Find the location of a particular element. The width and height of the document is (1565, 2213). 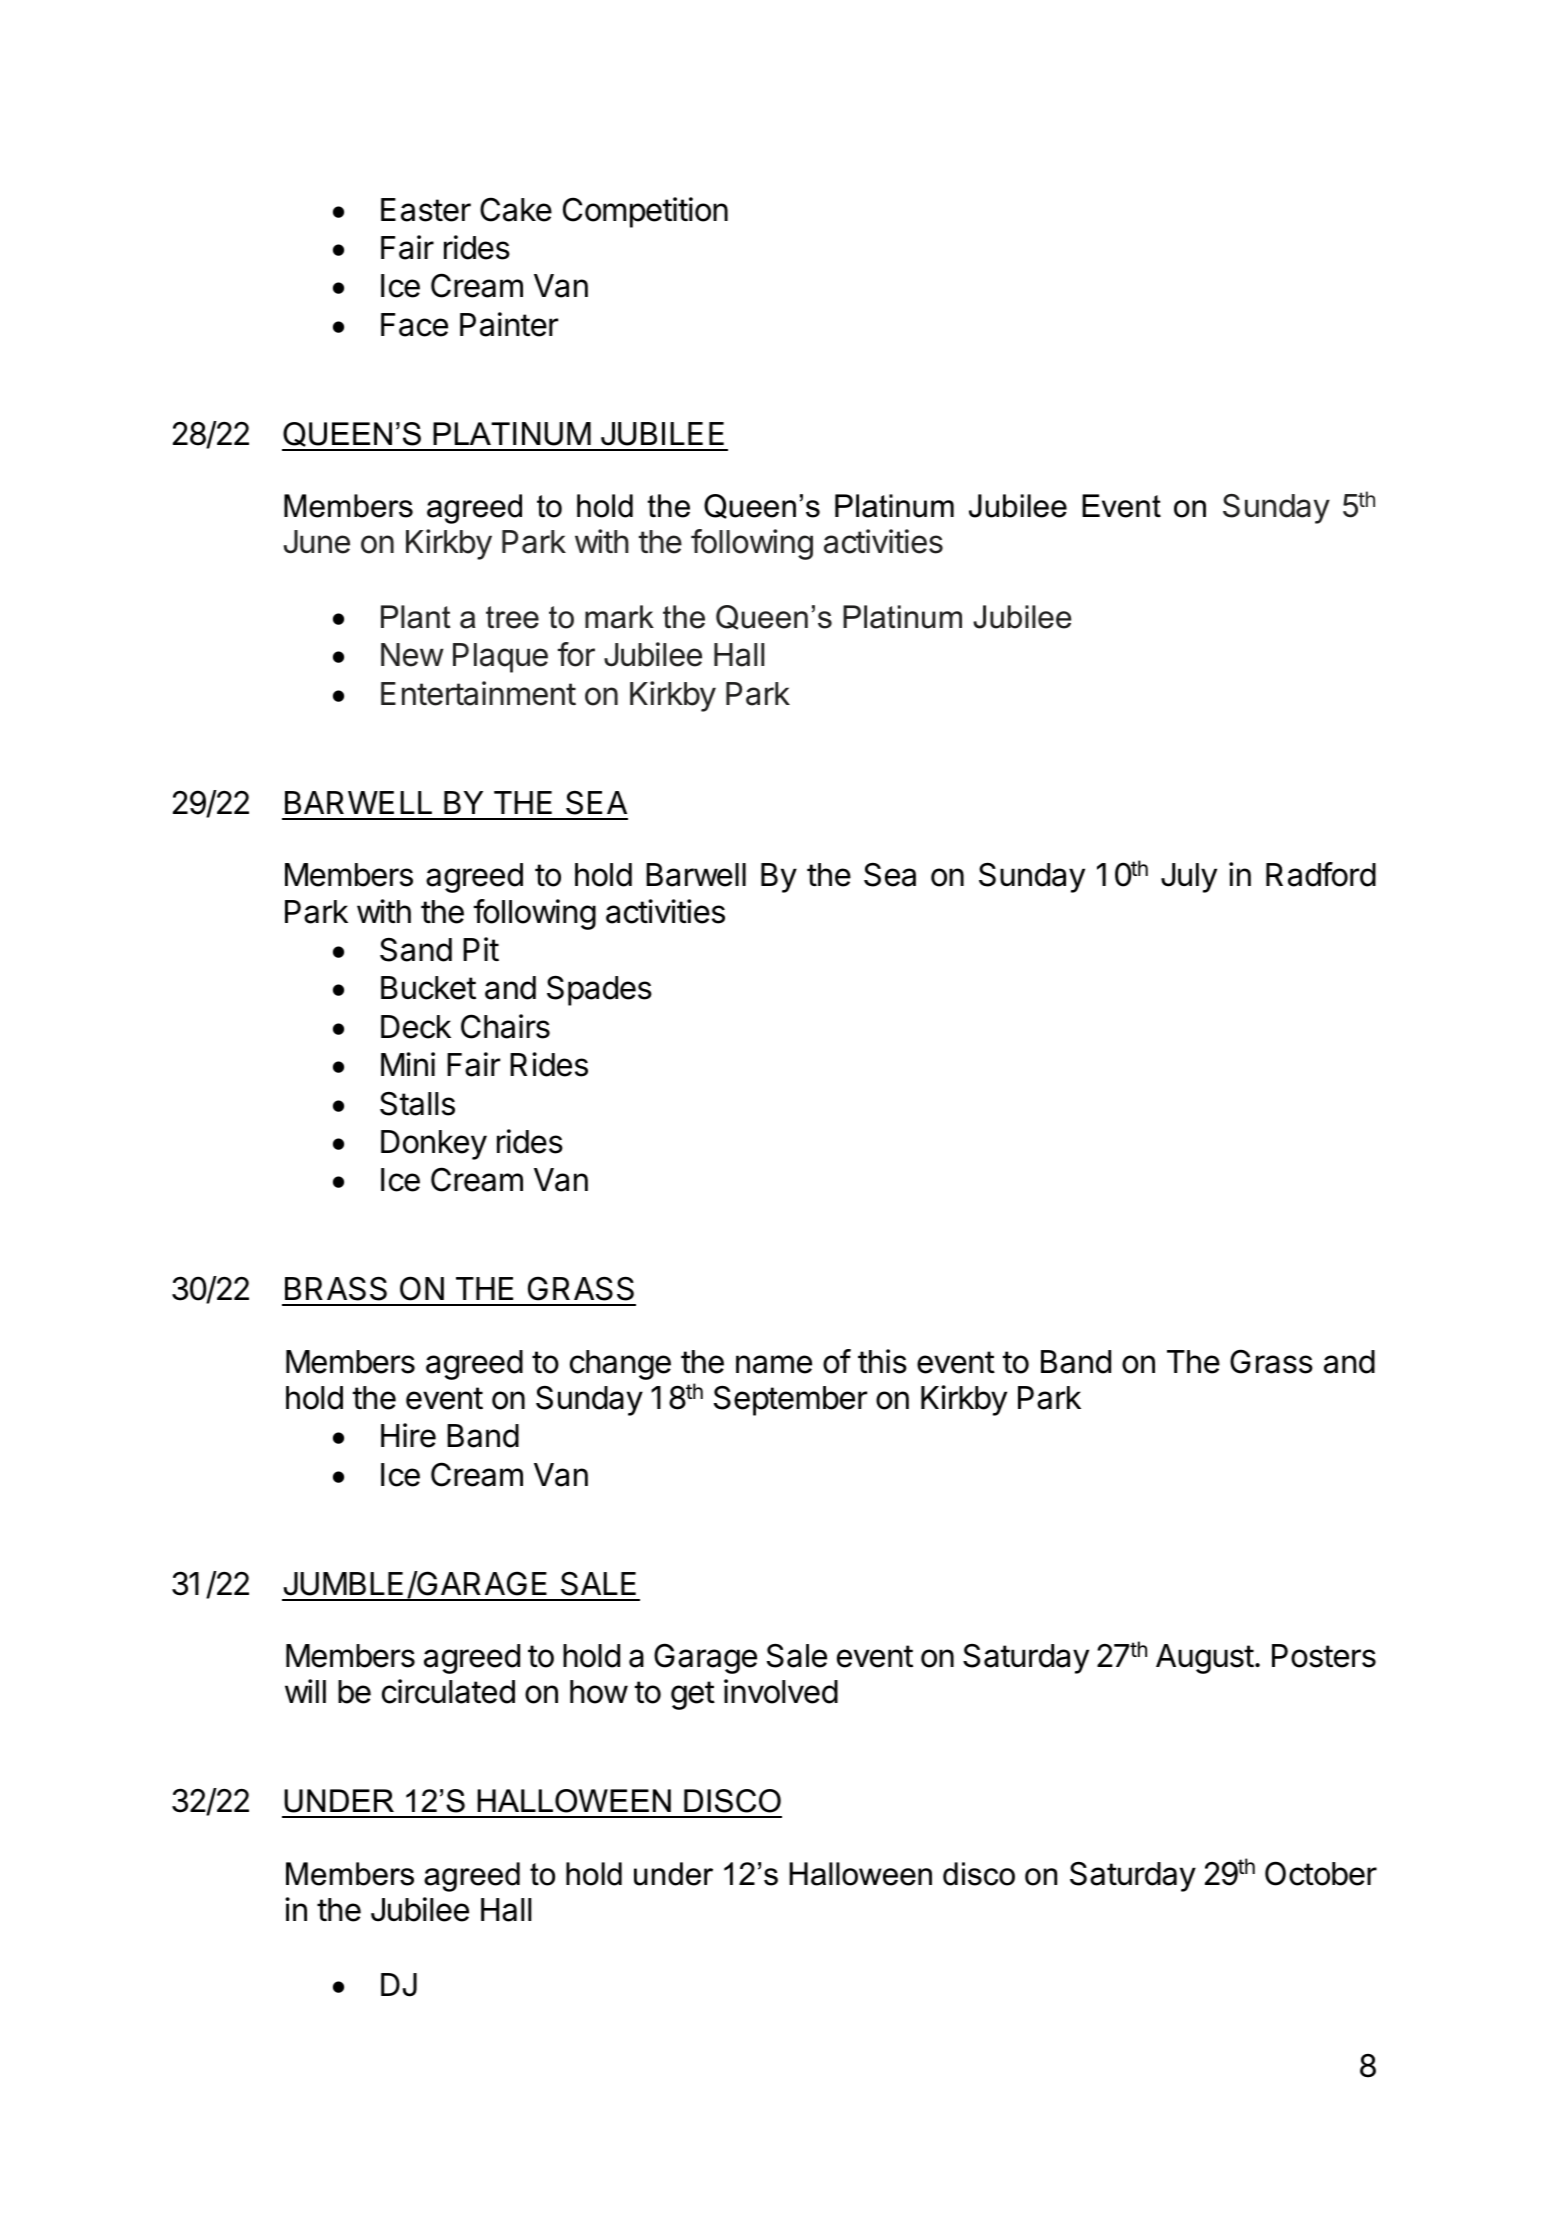

circulated is located at coordinates (448, 1691).
